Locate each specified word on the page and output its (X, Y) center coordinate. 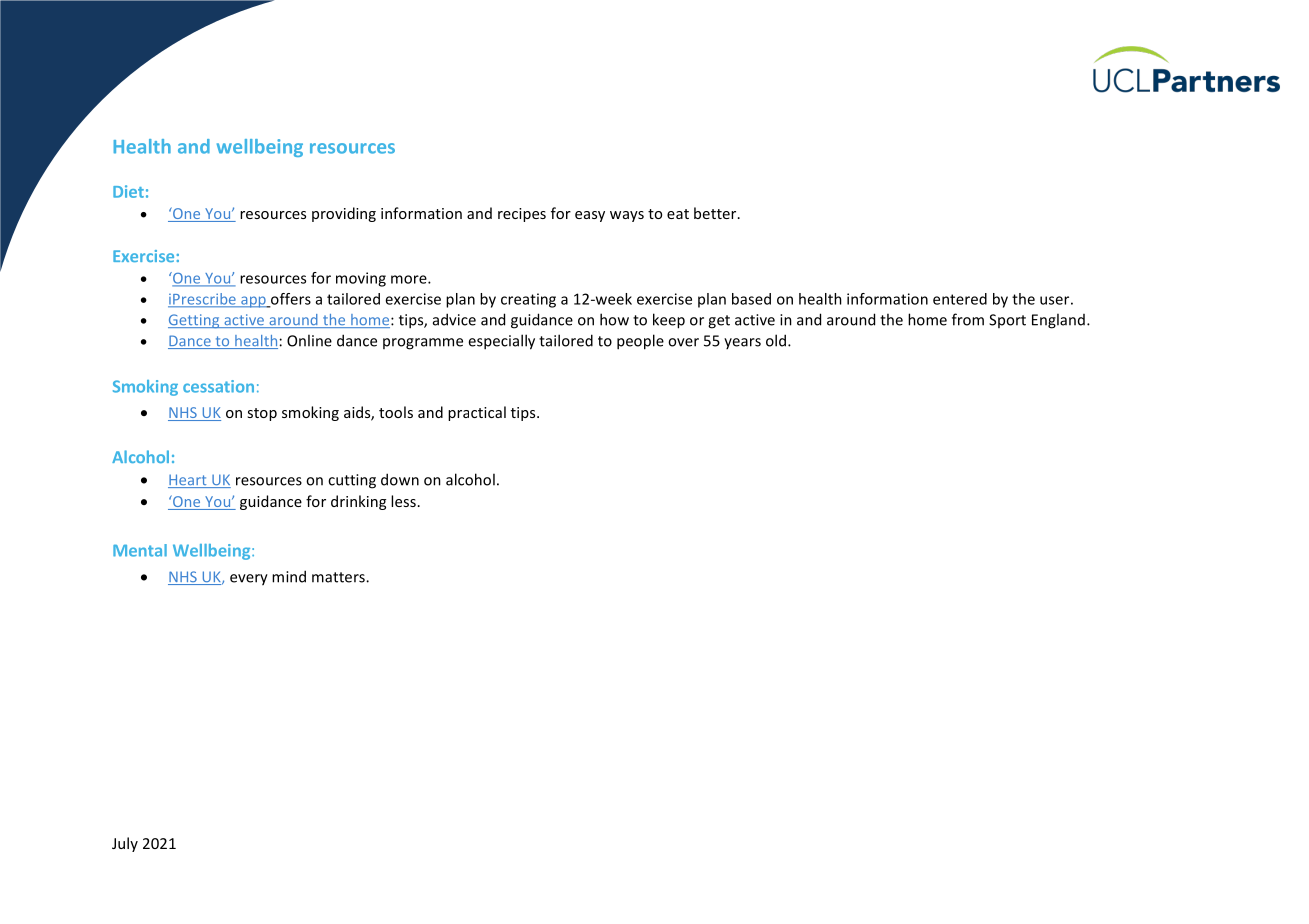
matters (339, 577)
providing (344, 214)
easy (590, 216)
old (777, 340)
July (125, 844)
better (716, 213)
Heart (188, 481)
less (403, 501)
